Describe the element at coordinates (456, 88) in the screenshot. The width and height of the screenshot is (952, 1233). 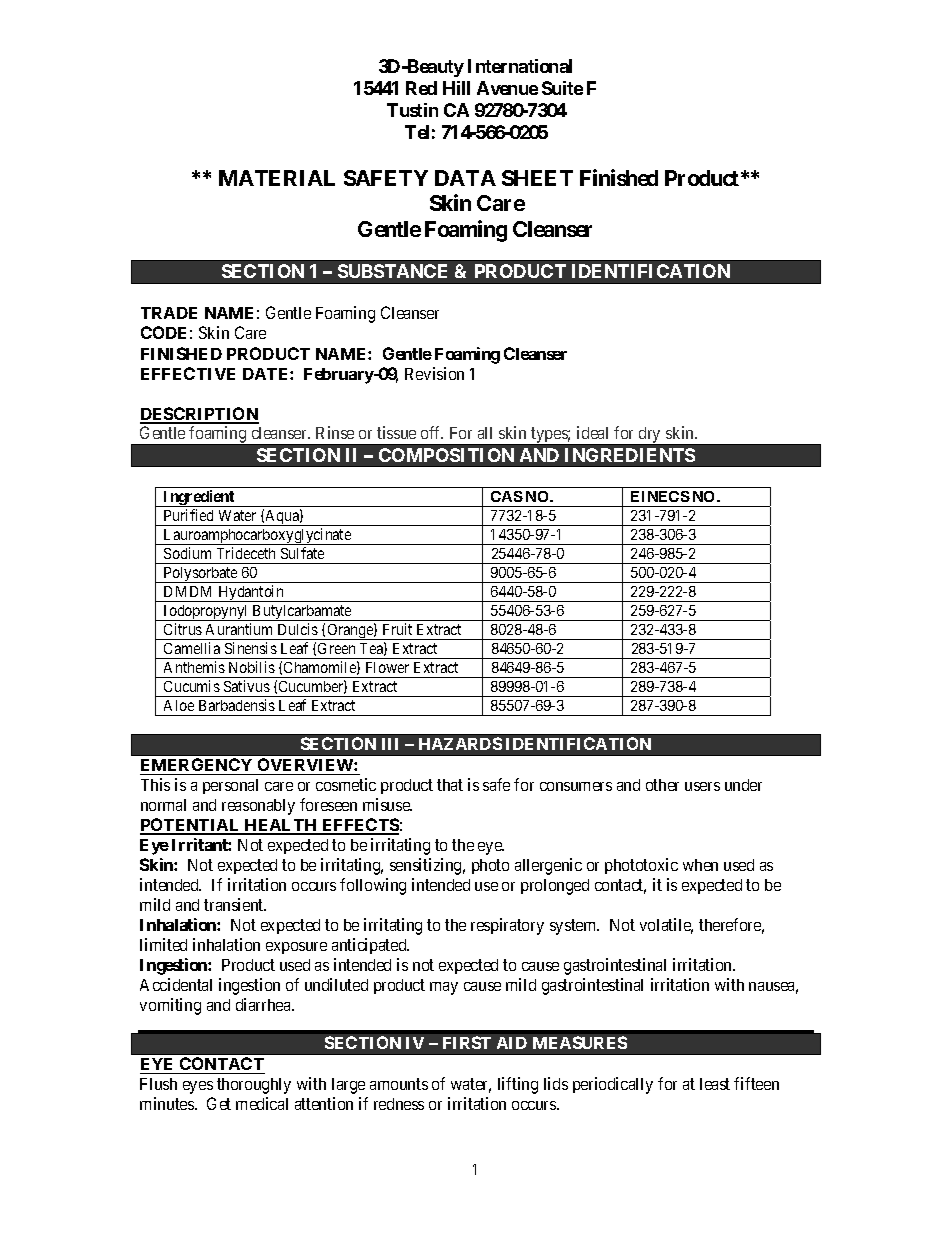
I see `Hill` at that location.
